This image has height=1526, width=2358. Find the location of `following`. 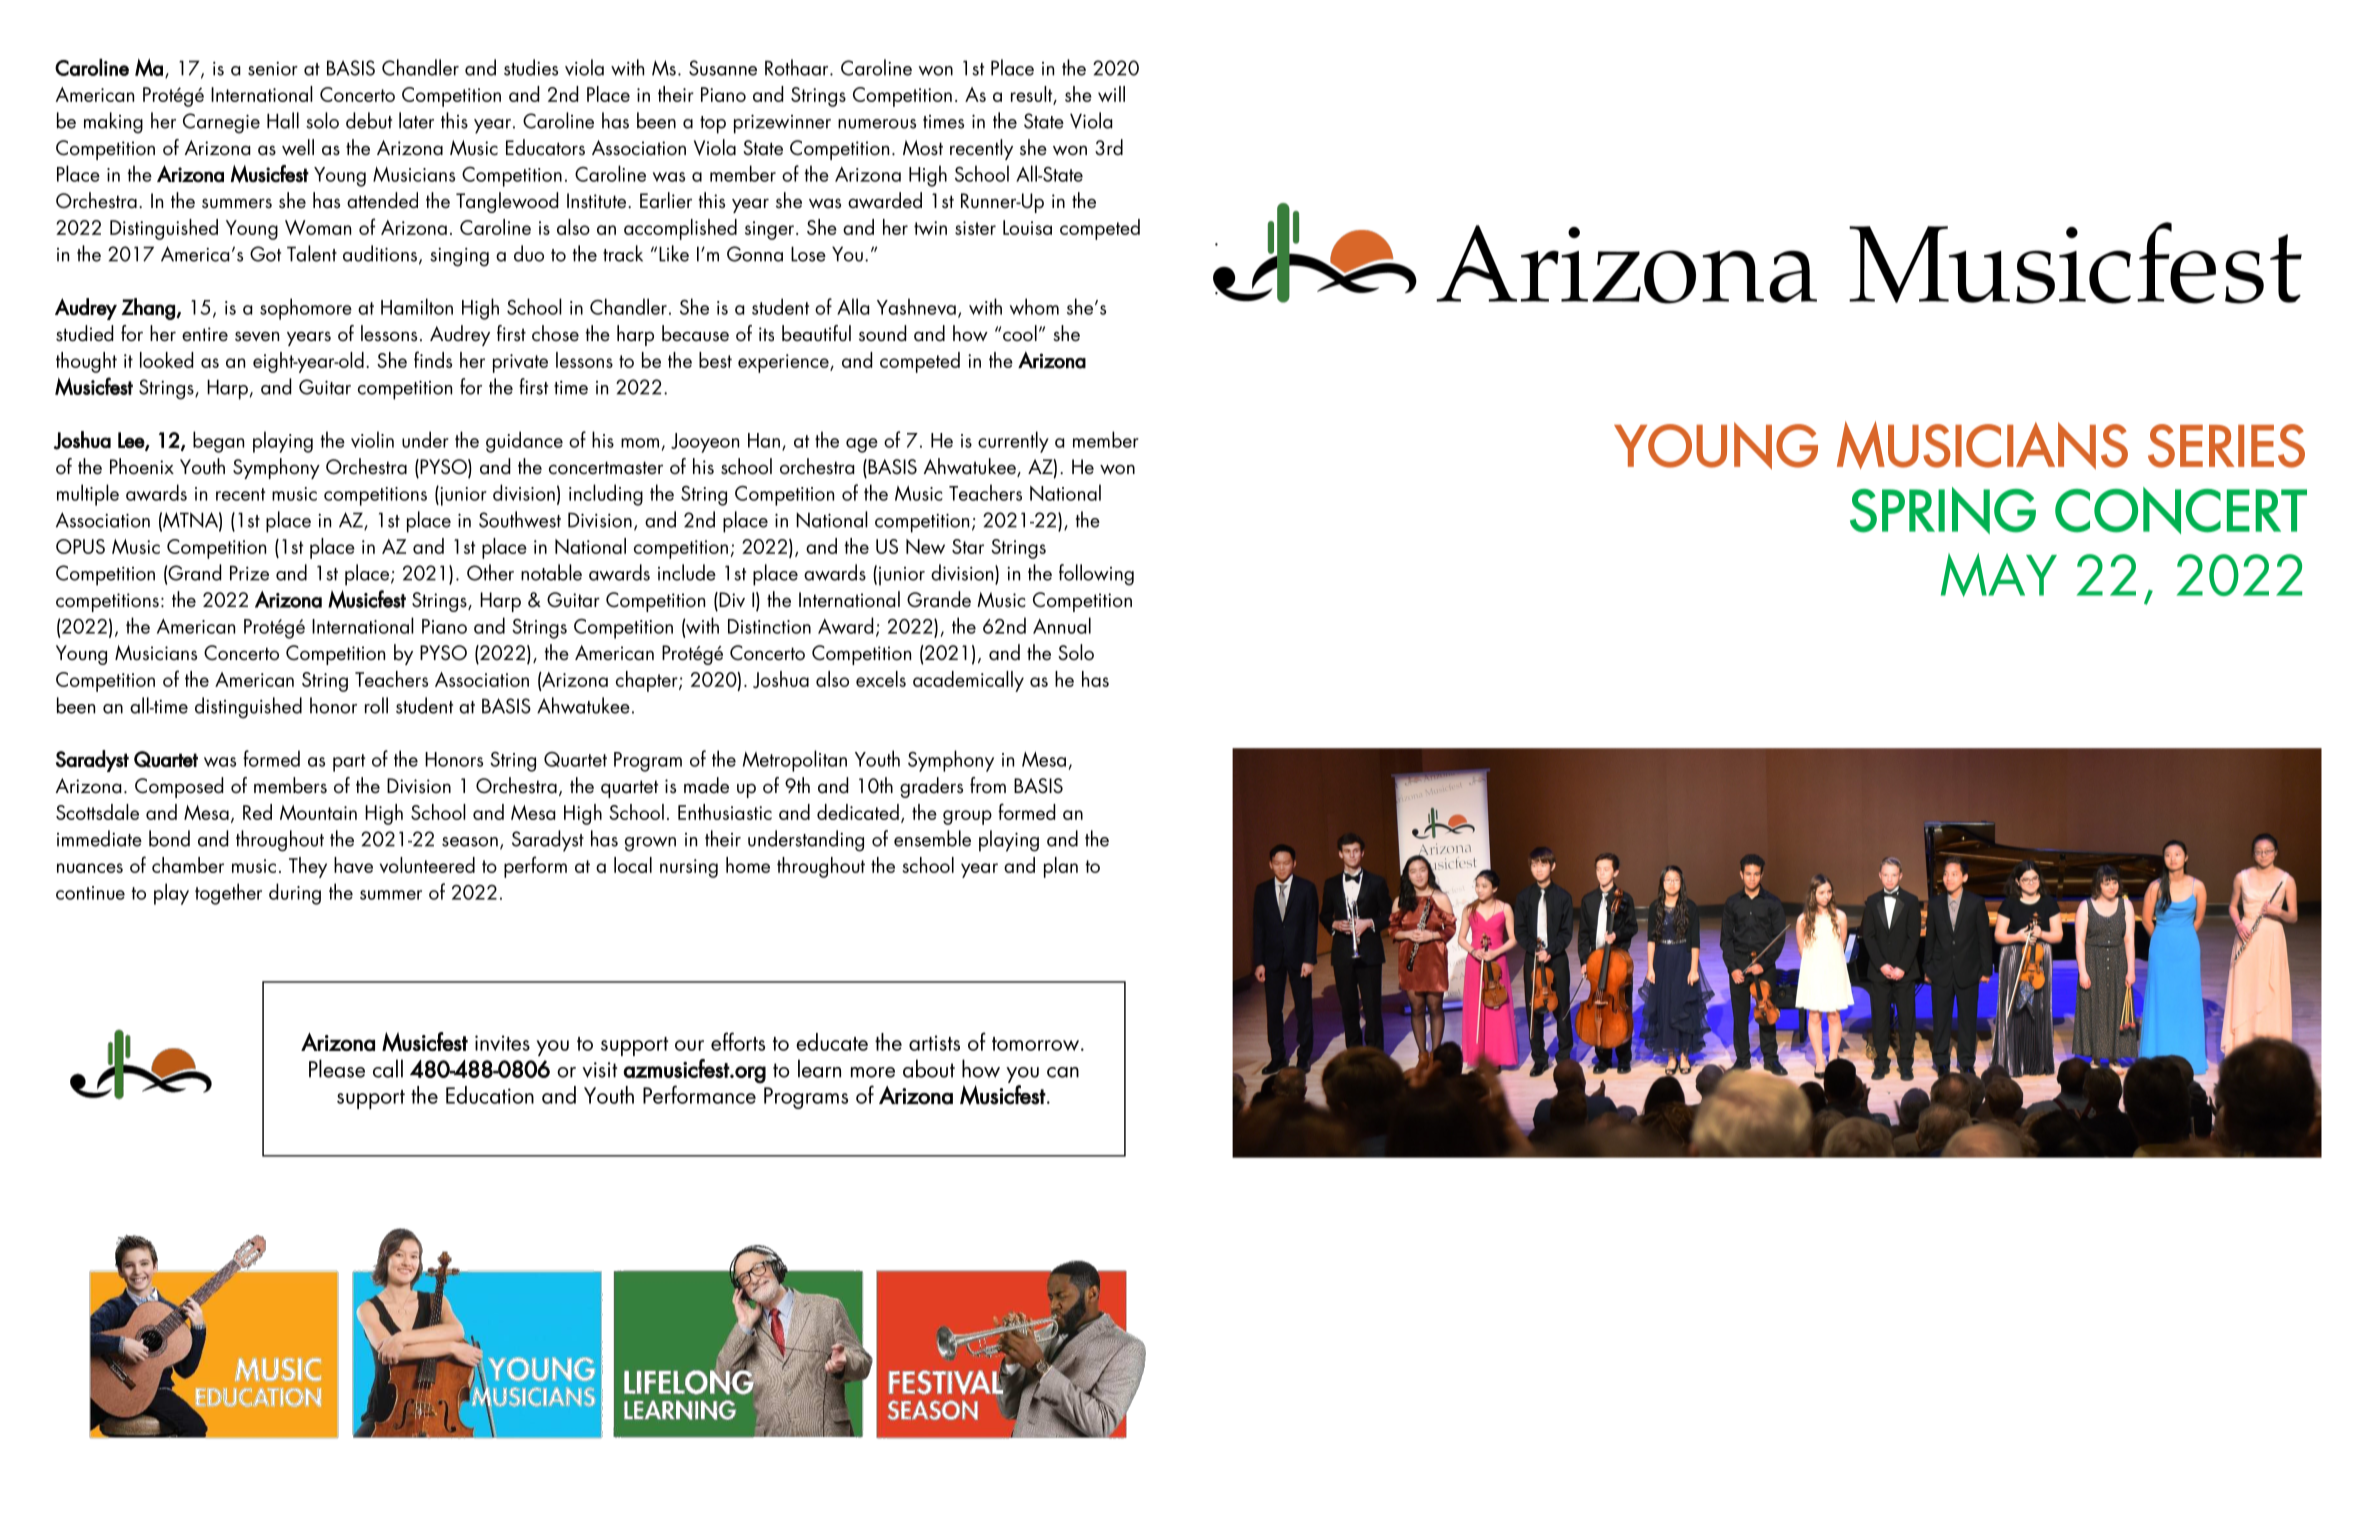

following is located at coordinates (1096, 575).
